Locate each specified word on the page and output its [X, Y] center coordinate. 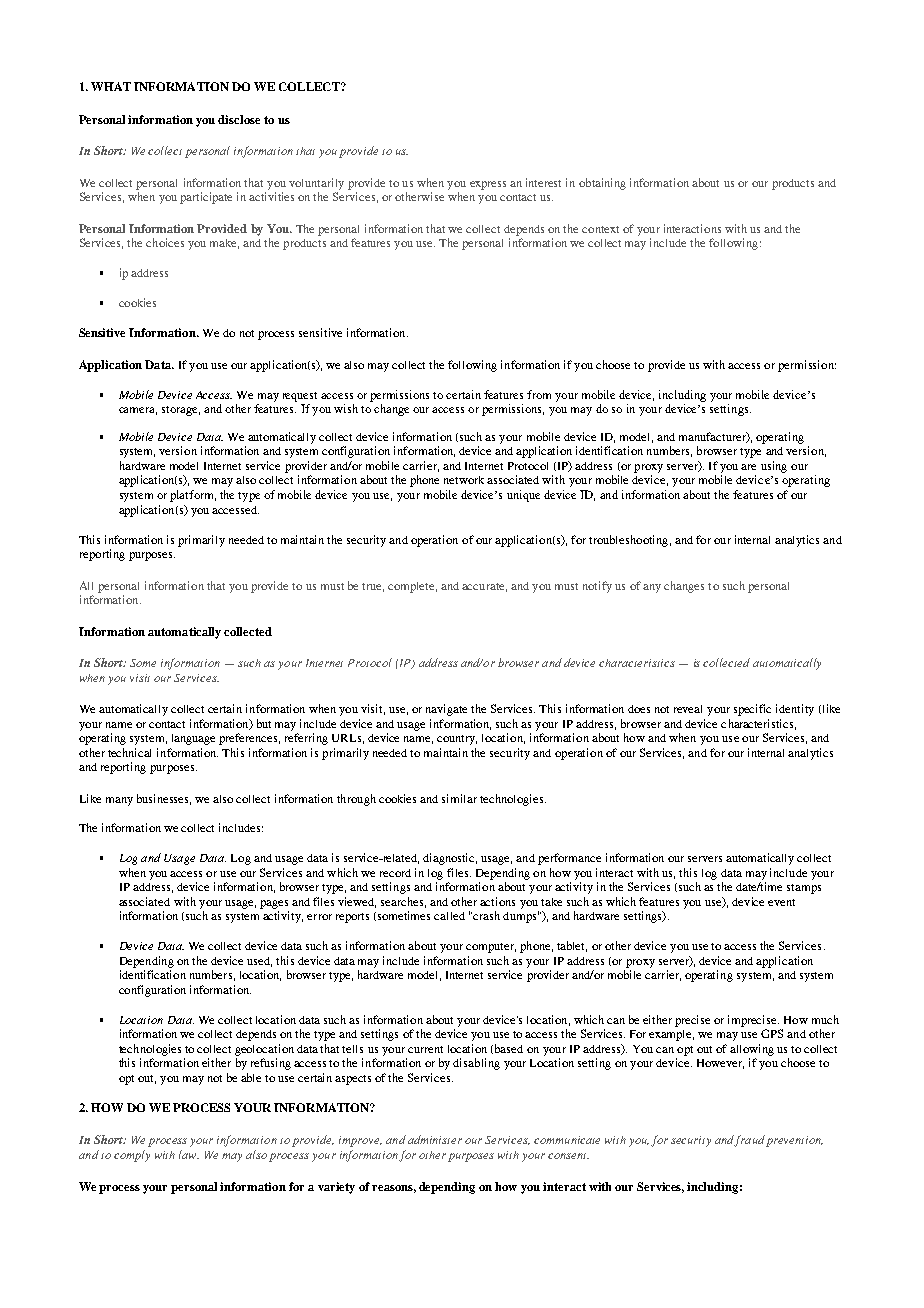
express [488, 185]
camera [138, 411]
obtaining [602, 184]
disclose [239, 119]
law [189, 1154]
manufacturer [713, 437]
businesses [164, 799]
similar [459, 798]
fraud [749, 1141]
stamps [804, 889]
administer [435, 1139]
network [464, 480]
